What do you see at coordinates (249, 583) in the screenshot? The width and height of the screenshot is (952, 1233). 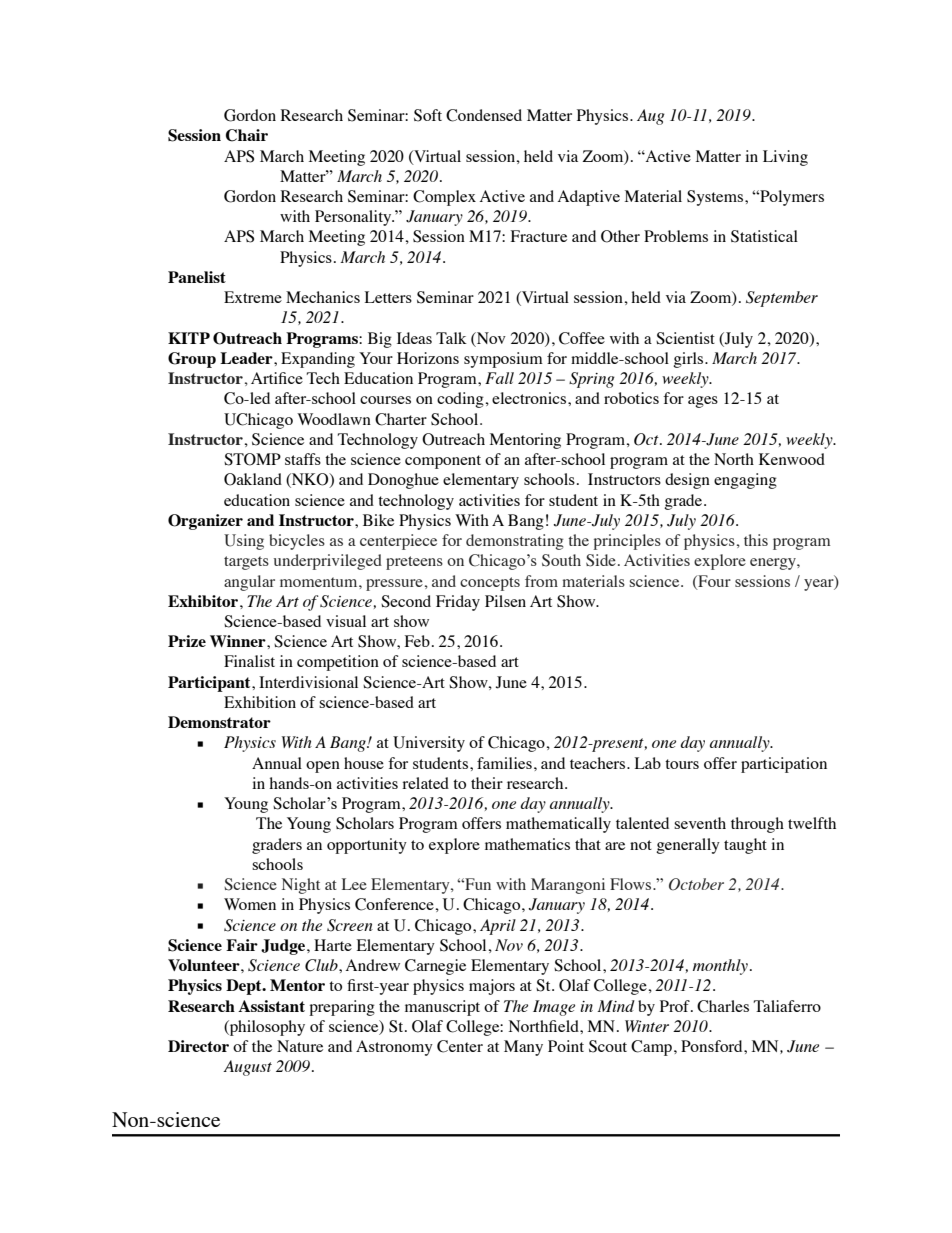 I see `angular` at bounding box center [249, 583].
